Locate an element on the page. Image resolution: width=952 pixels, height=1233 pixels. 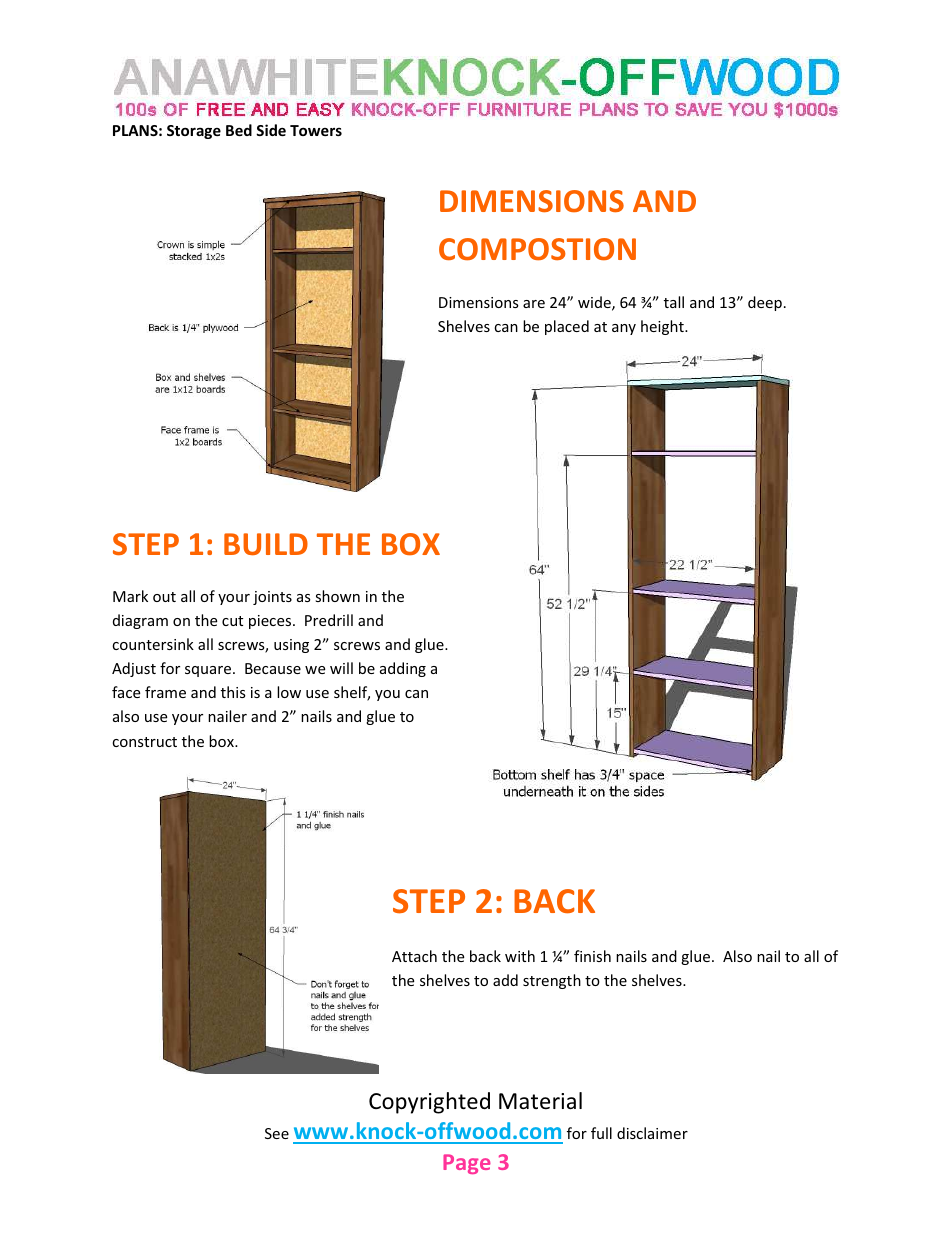
Storage is located at coordinates (194, 132).
